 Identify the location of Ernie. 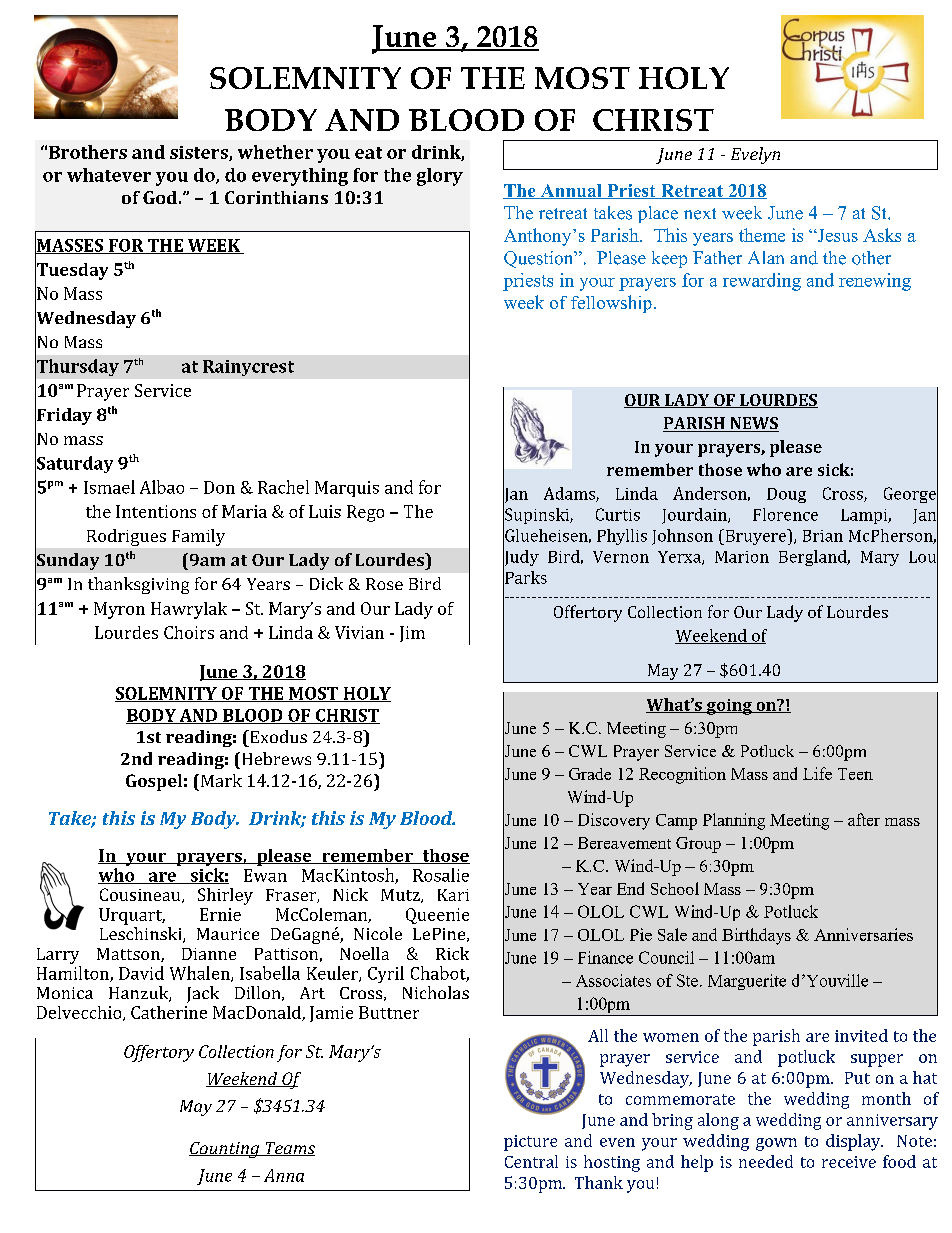
(220, 914).
